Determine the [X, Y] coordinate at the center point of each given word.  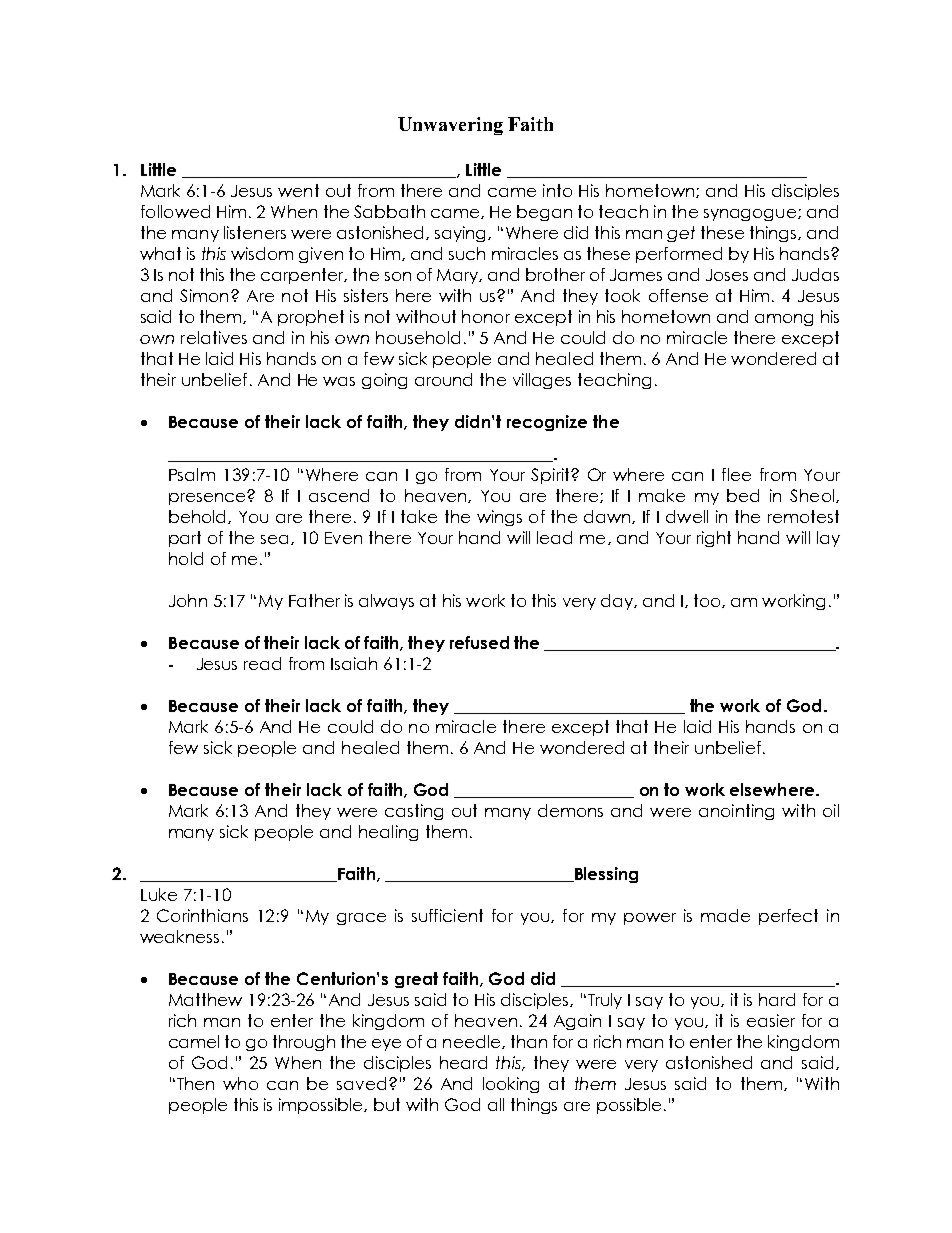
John [188, 600]
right [714, 539]
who [240, 1083]
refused [479, 642]
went [298, 190]
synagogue [751, 215]
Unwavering [450, 126]
